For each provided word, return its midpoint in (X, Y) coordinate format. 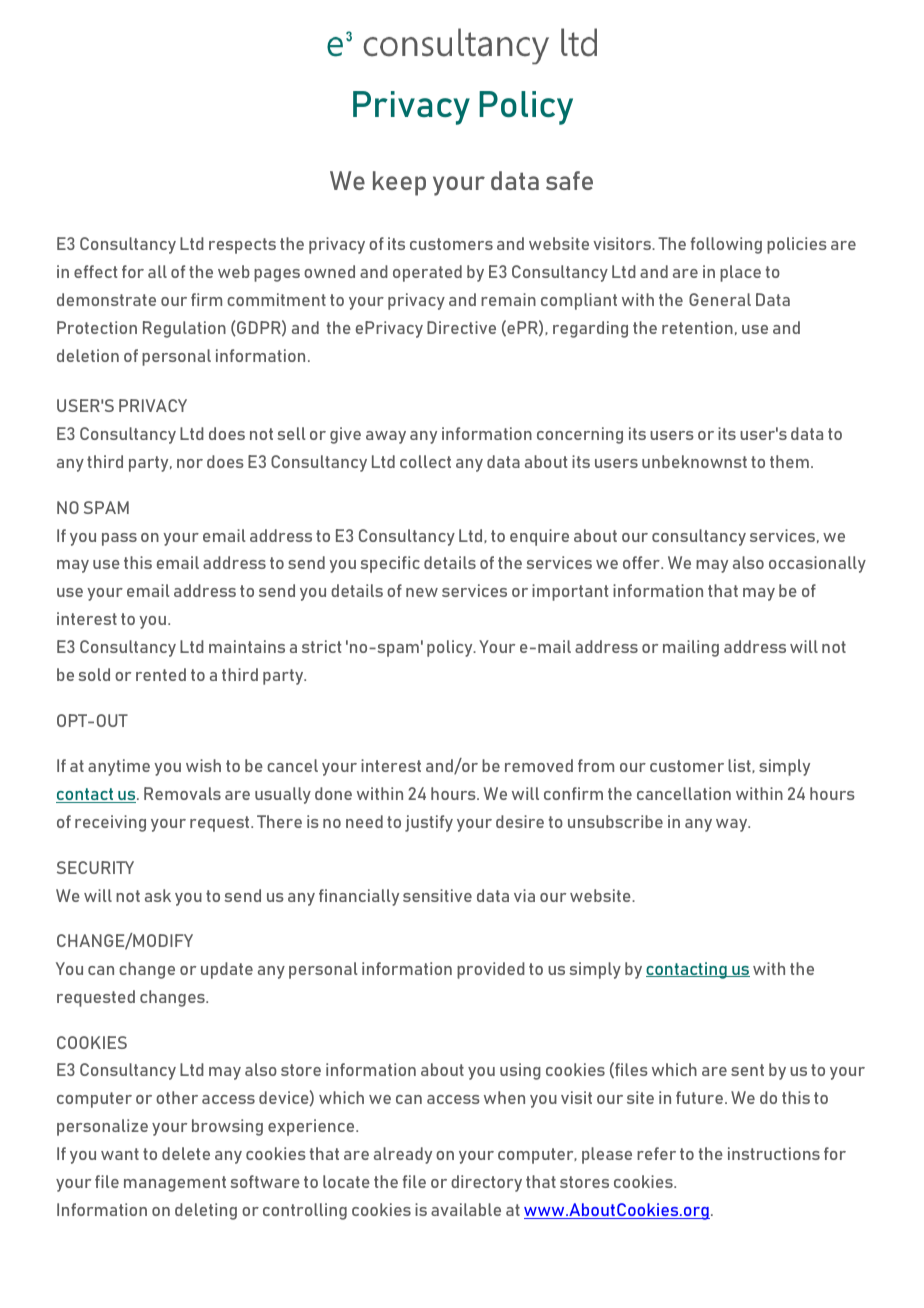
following (726, 245)
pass (119, 539)
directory (486, 1183)
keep (399, 183)
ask (158, 895)
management (175, 1184)
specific (390, 564)
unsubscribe (615, 821)
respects (242, 246)
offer (642, 562)
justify (429, 823)
